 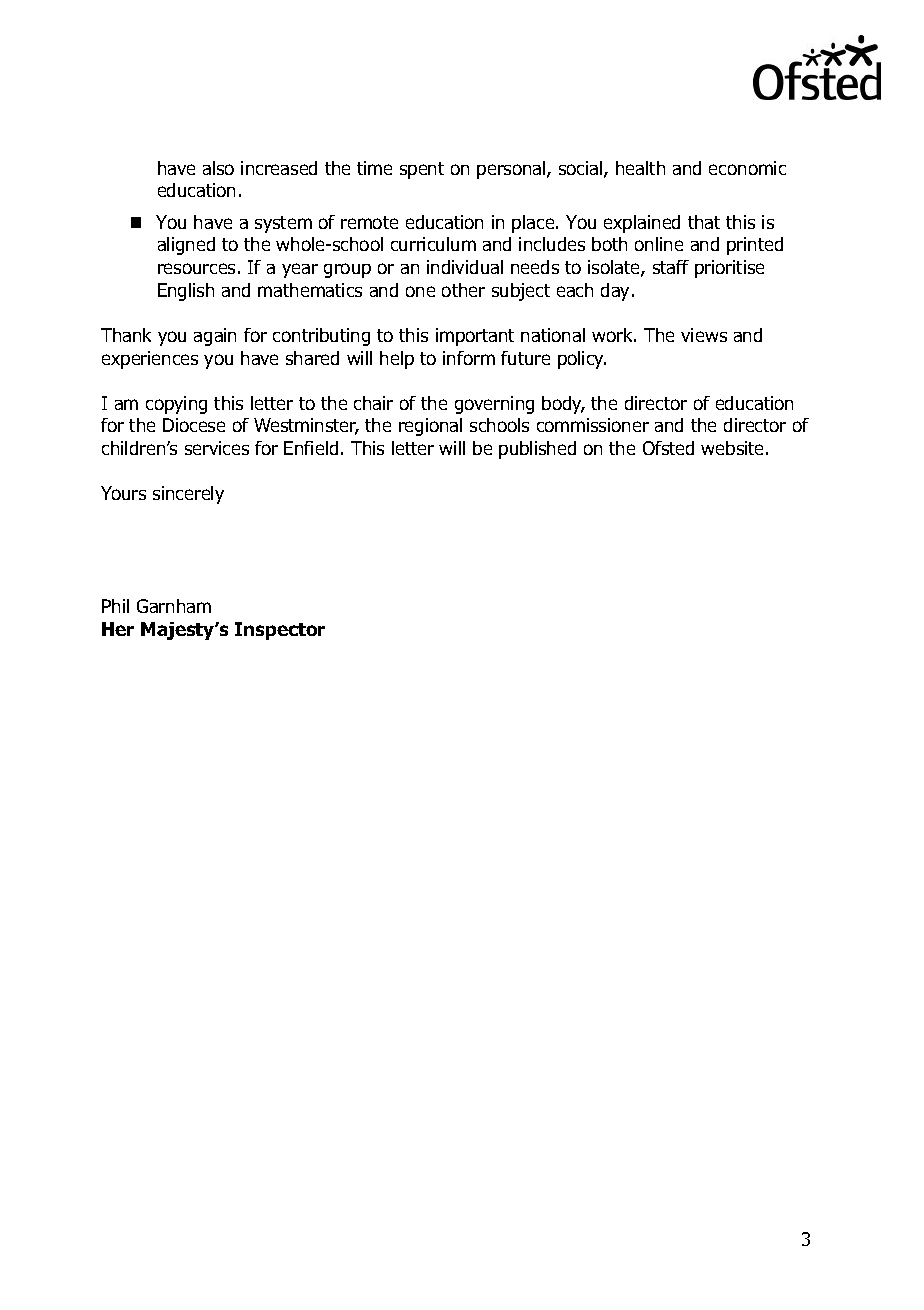 What do you see at coordinates (422, 170) in the image?
I see `spent` at bounding box center [422, 170].
